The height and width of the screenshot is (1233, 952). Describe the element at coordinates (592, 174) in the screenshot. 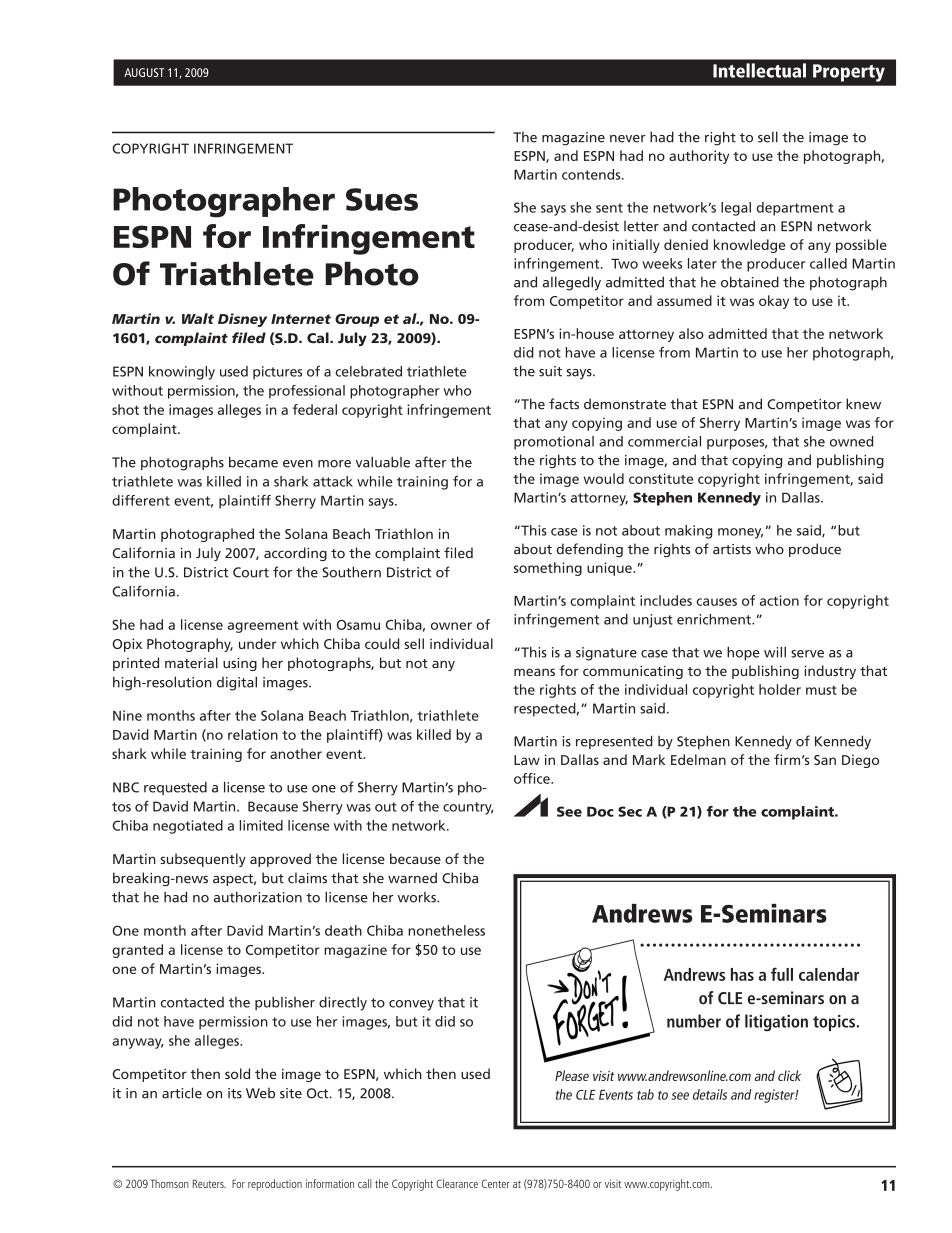

I see `contends` at that location.
